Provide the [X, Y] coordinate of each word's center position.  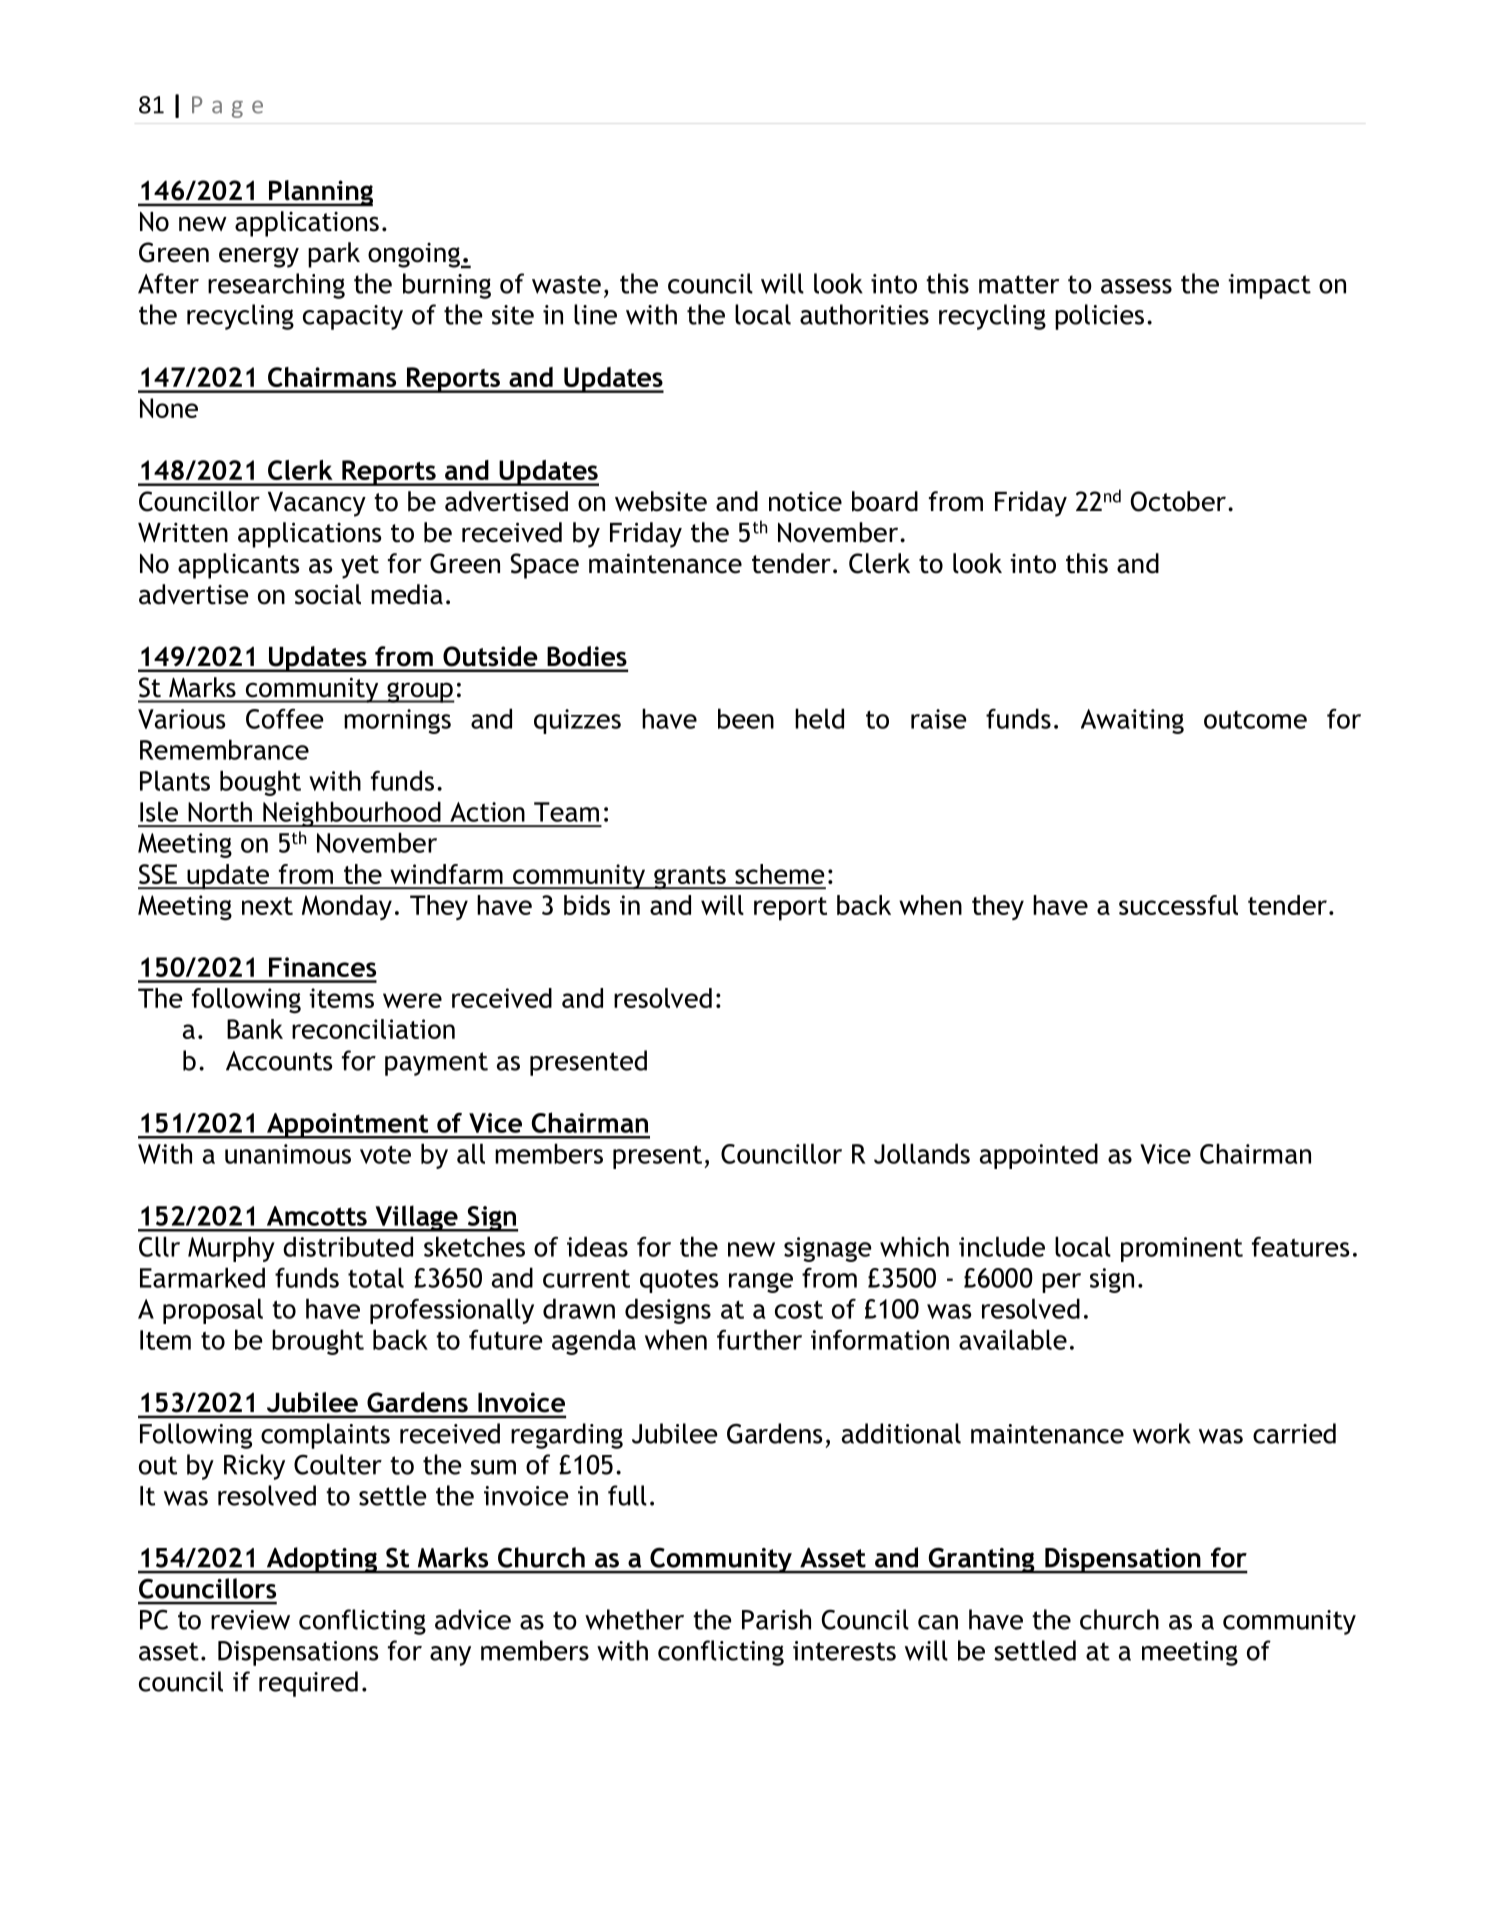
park [334, 255]
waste [566, 284]
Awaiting [1132, 721]
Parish [776, 1619]
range [761, 1283]
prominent [1182, 1249]
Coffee [285, 719]
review [250, 1620]
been [746, 718]
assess [1136, 286]
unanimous [288, 1154]
